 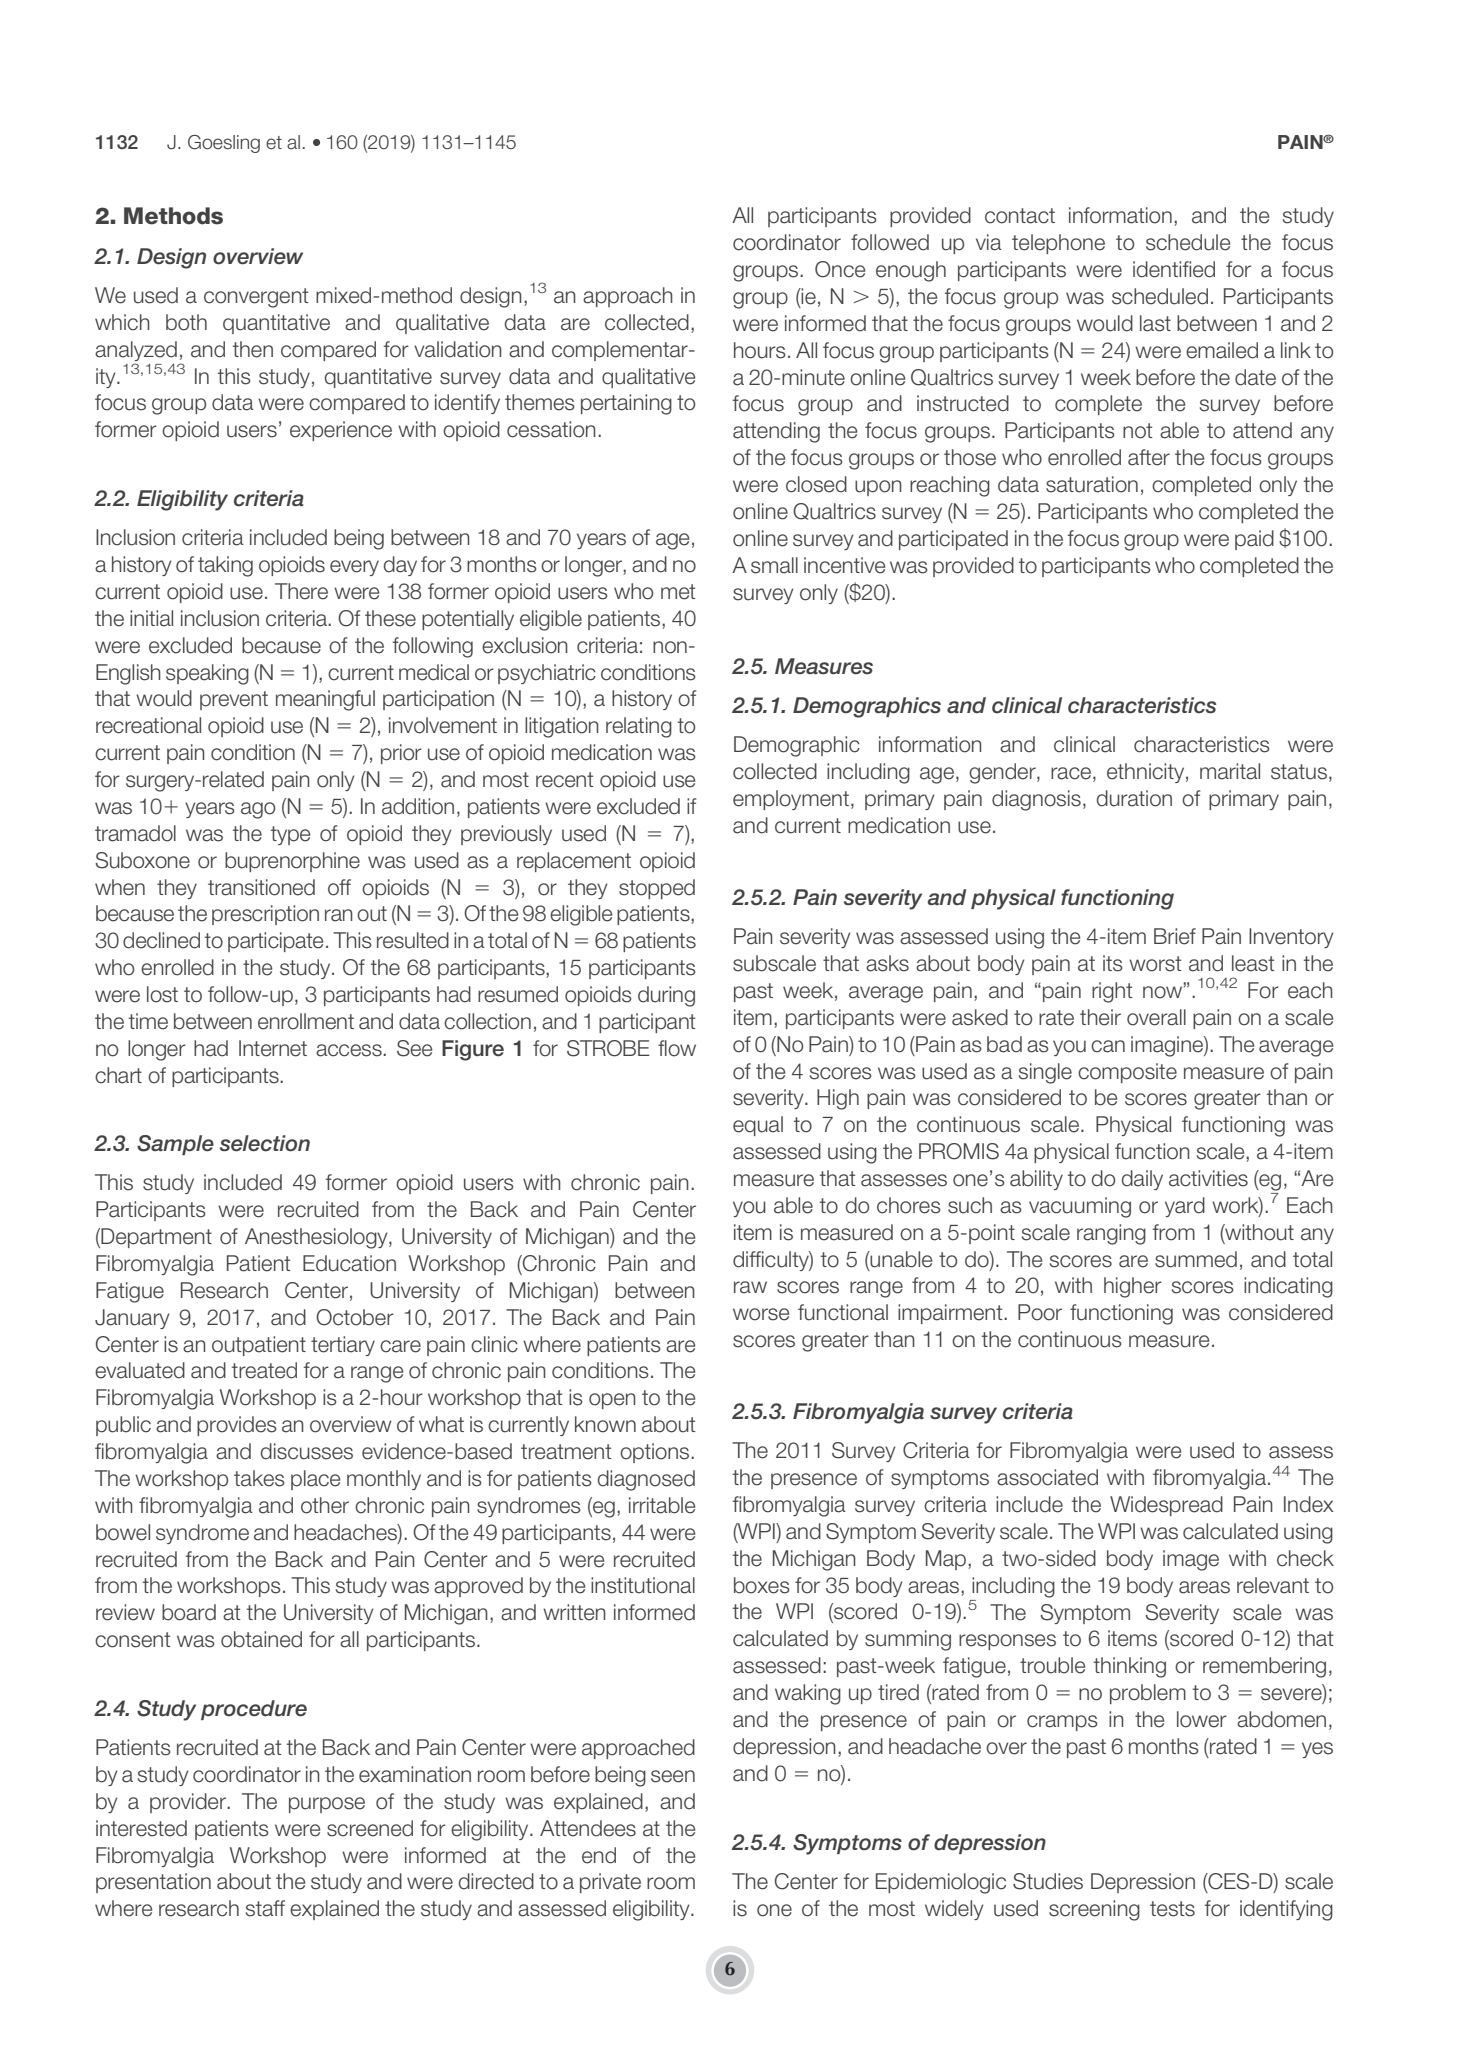 I want to click on employment, so click(x=791, y=800).
